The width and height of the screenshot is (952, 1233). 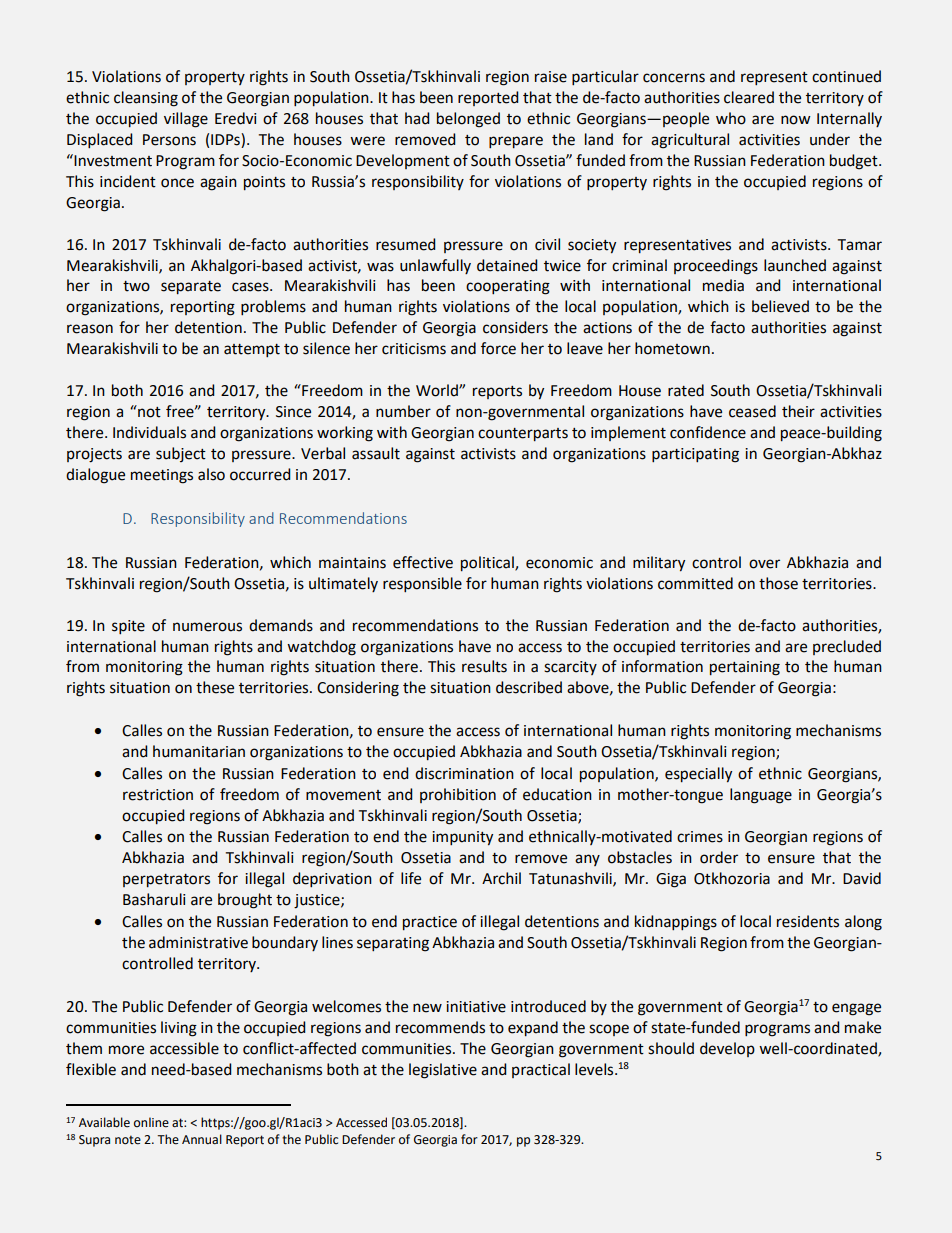 I want to click on online, so click(x=151, y=1122).
